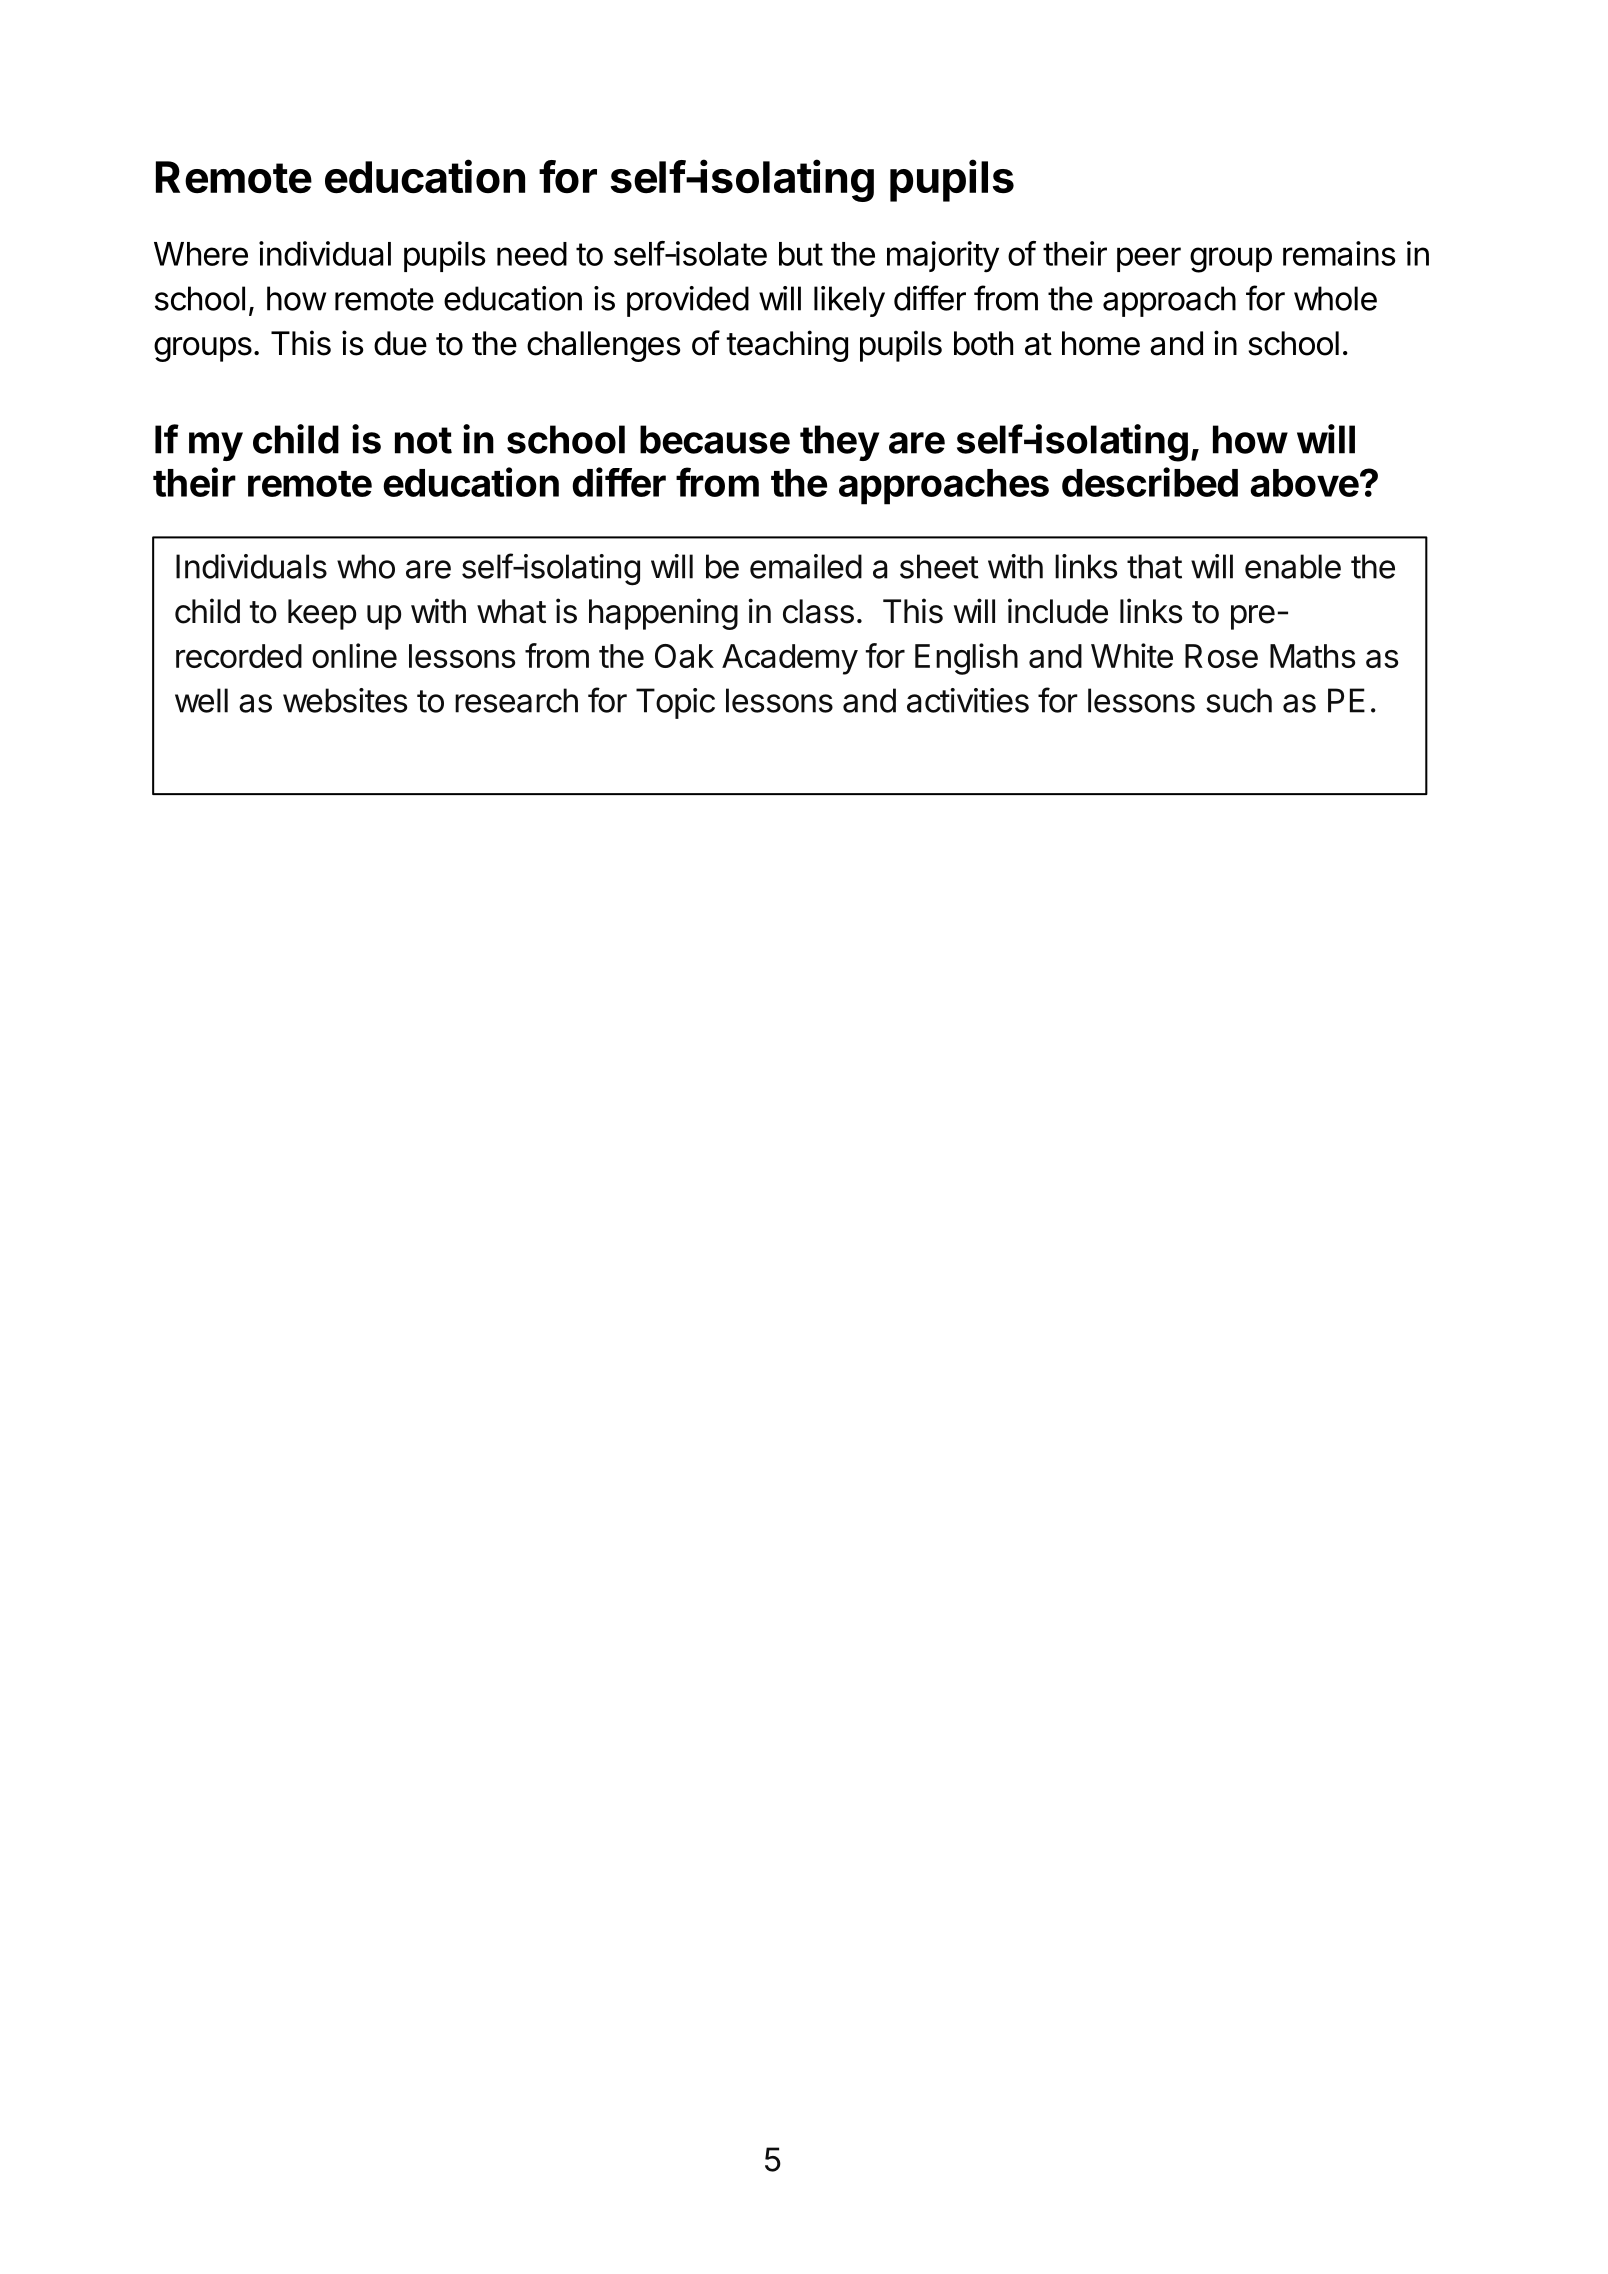 This page has width=1608, height=2274. What do you see at coordinates (201, 254) in the page?
I see `Where` at bounding box center [201, 254].
